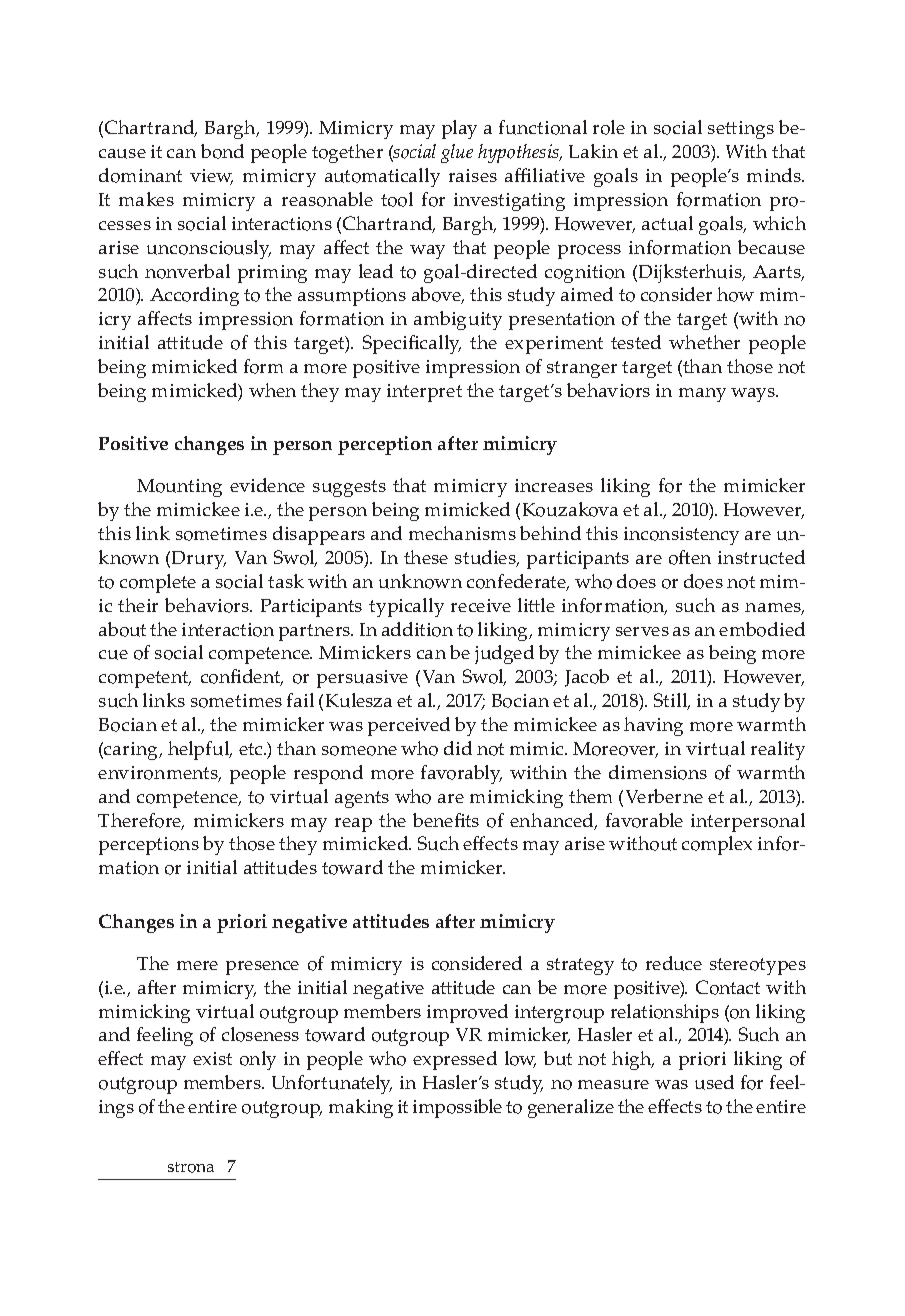 This image has width=905, height=1316. I want to click on confident, so click(242, 677).
